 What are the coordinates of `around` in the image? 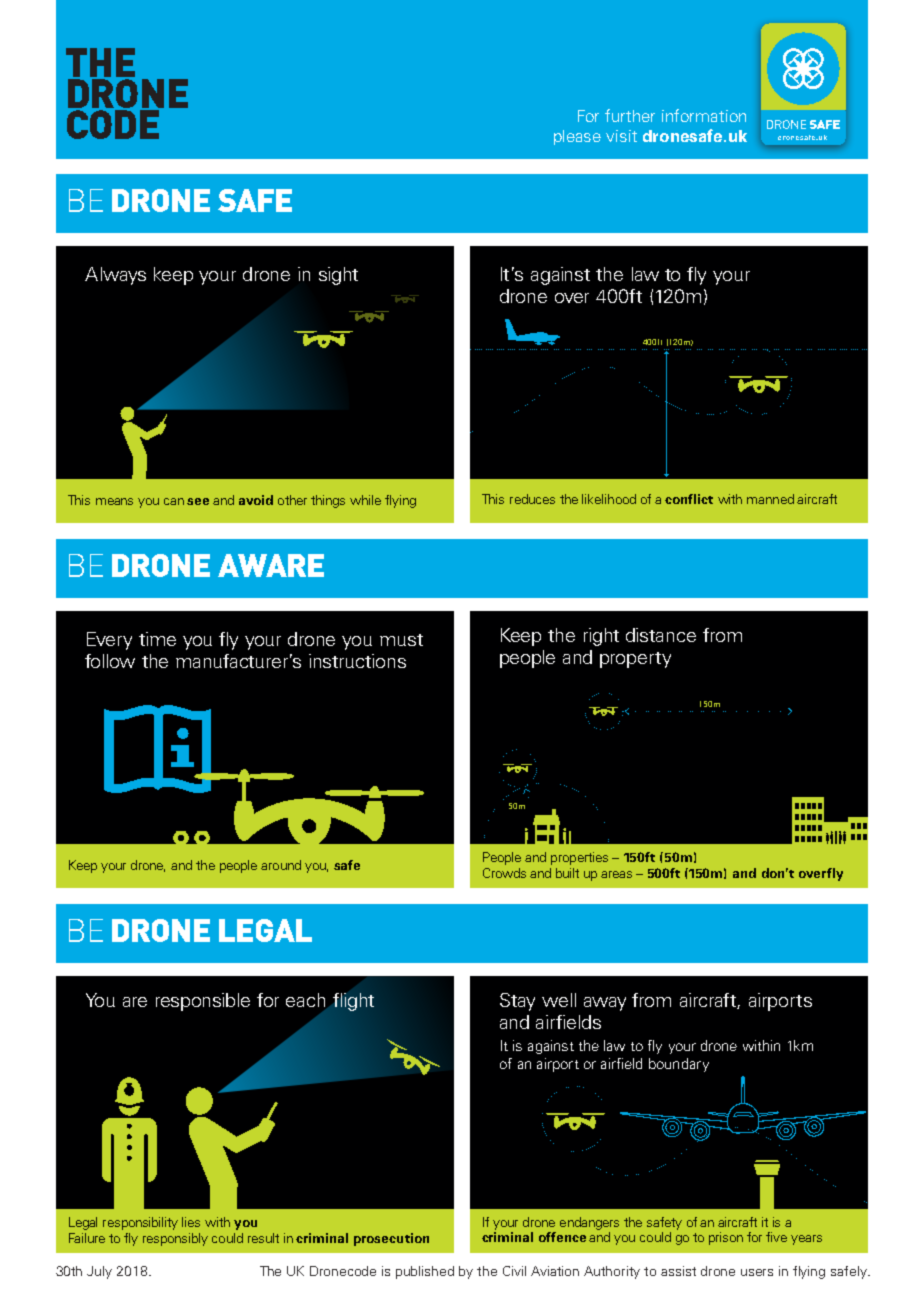 It's located at (281, 865).
